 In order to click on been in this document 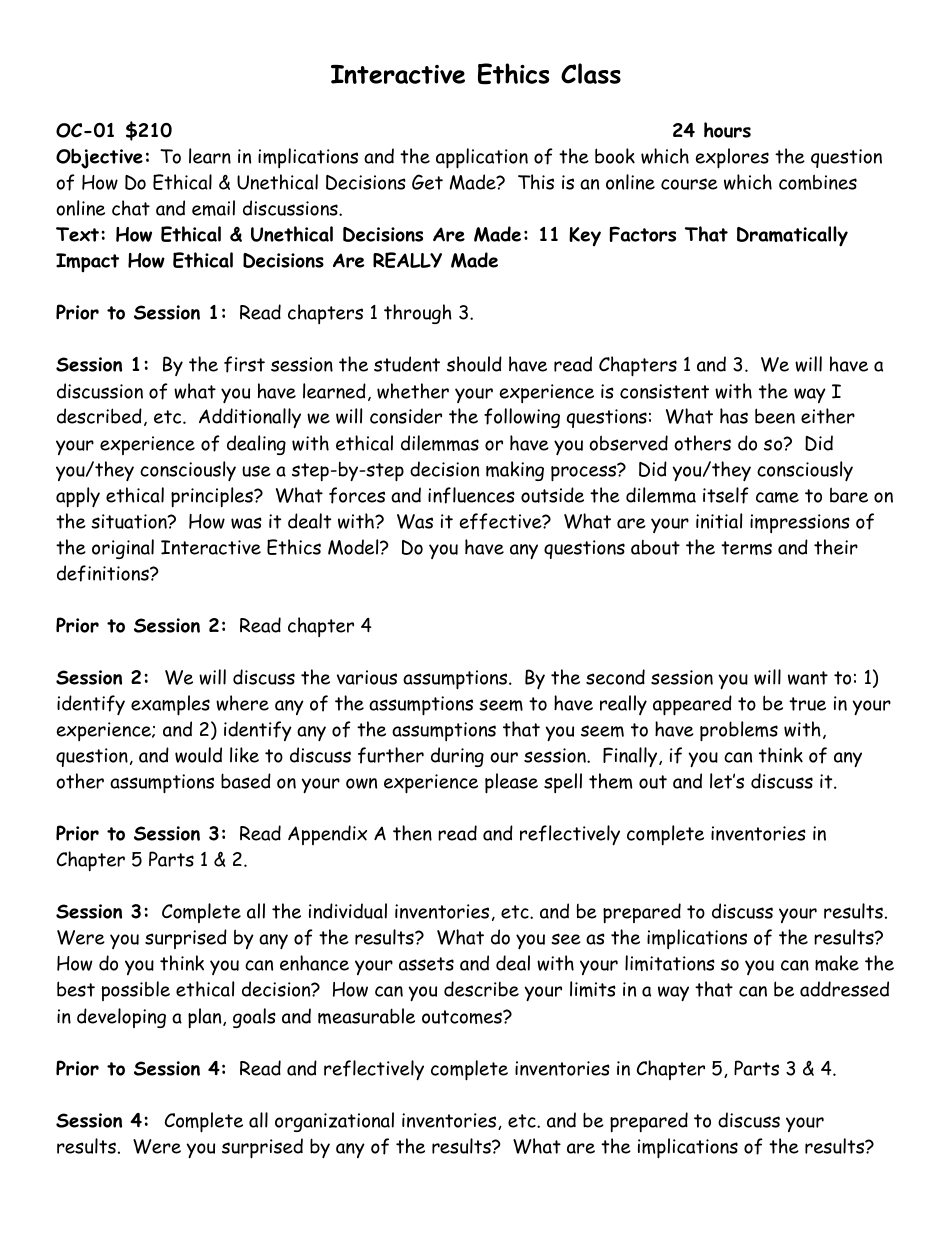, I will do `click(775, 416)`.
